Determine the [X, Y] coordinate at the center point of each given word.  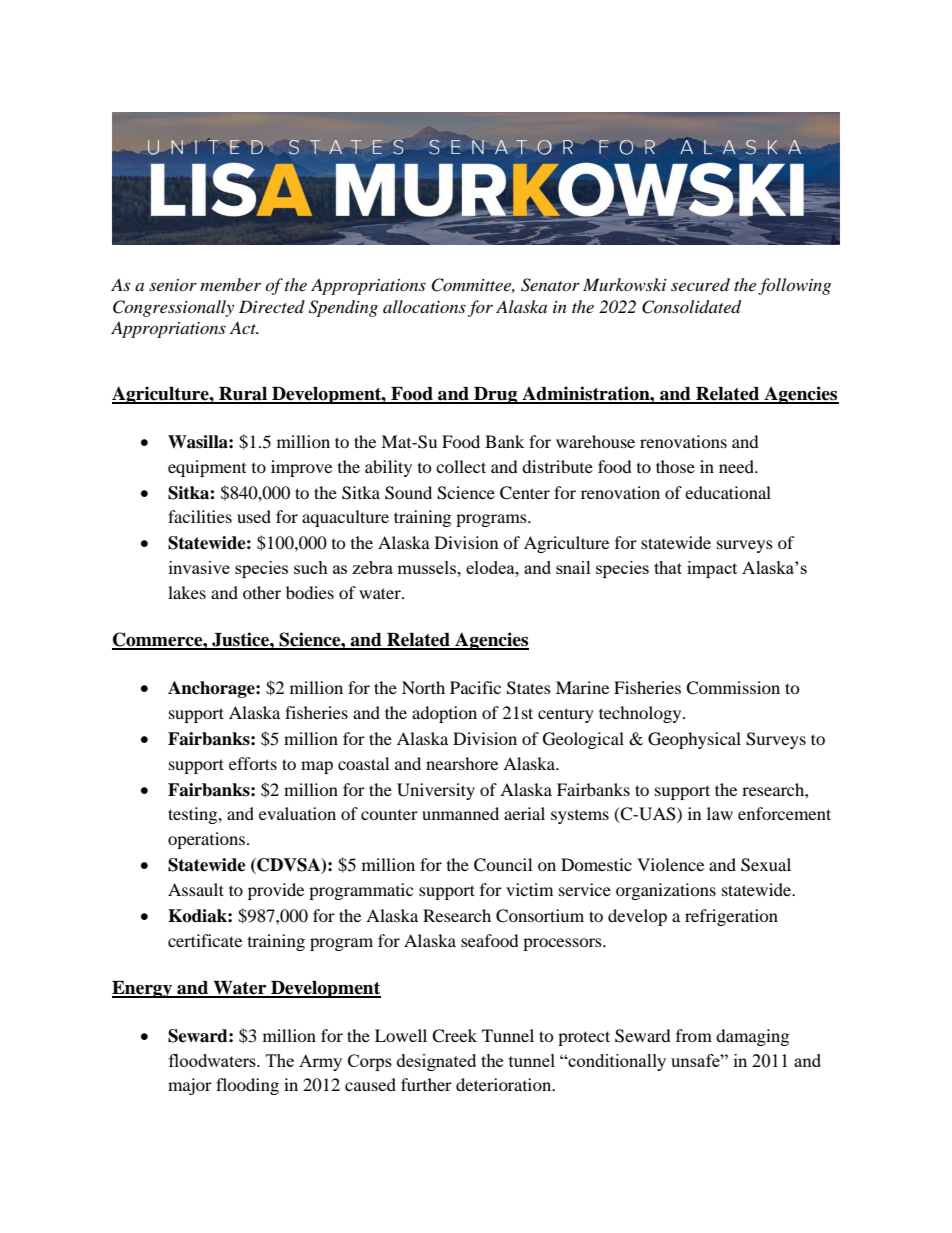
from [694, 1035]
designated [436, 1062]
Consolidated [691, 307]
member [230, 284]
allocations [424, 306]
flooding [247, 1086]
